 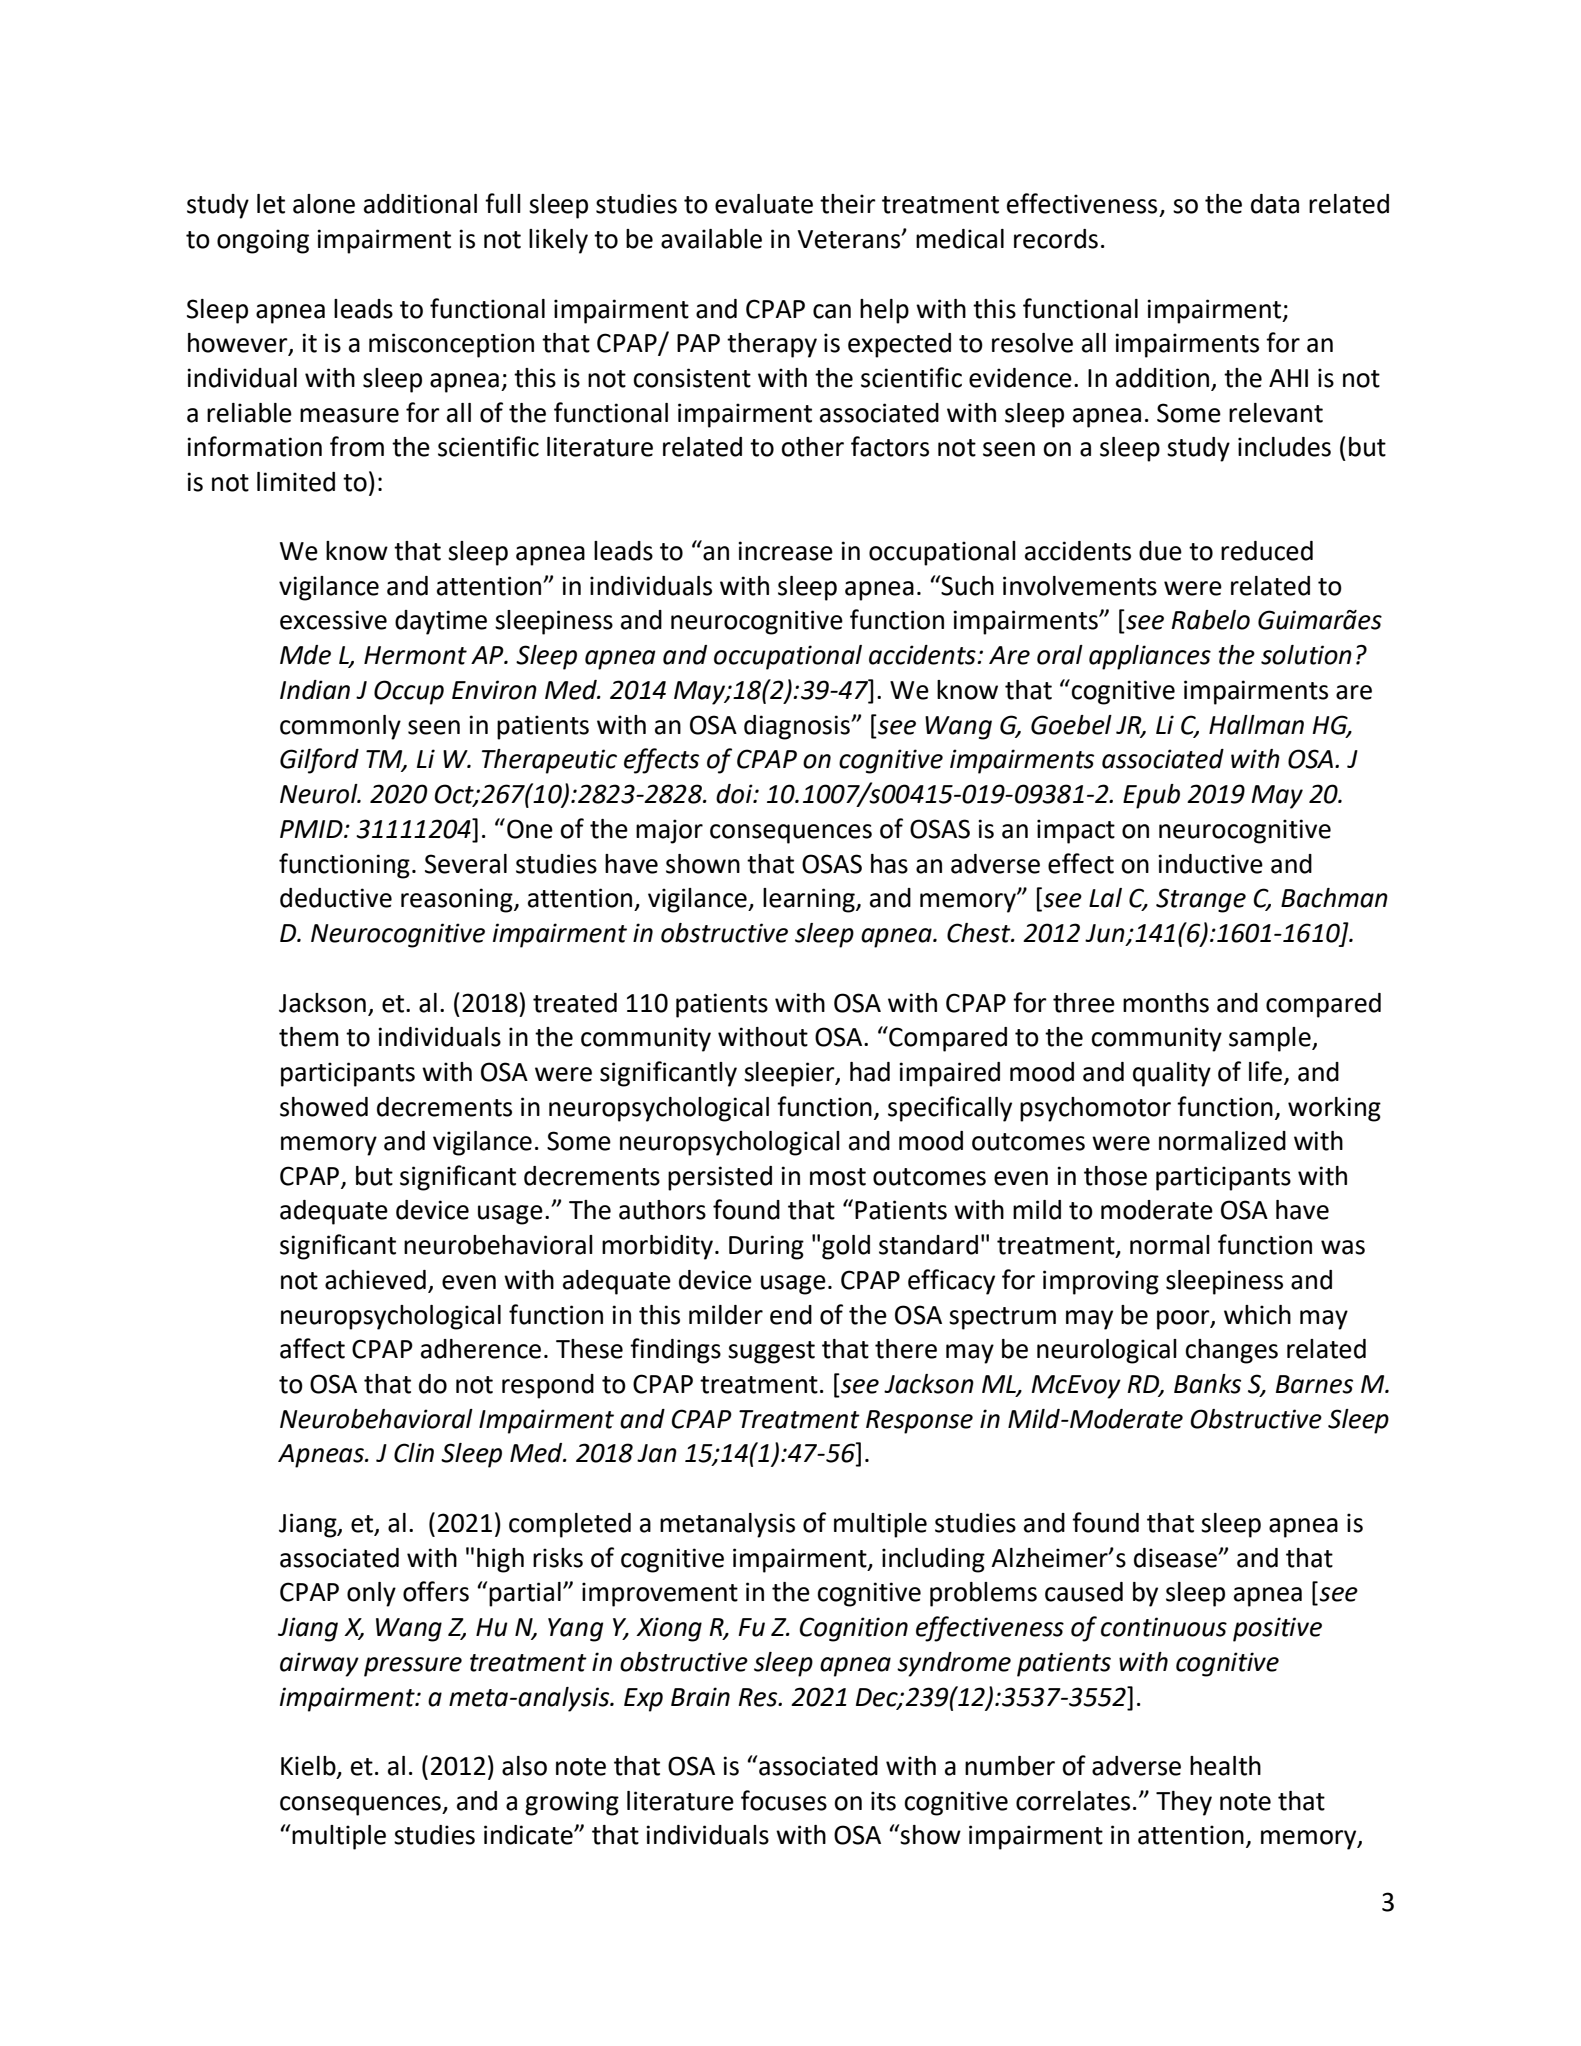 What do you see at coordinates (850, 239) in the screenshot?
I see `Veterans` at bounding box center [850, 239].
